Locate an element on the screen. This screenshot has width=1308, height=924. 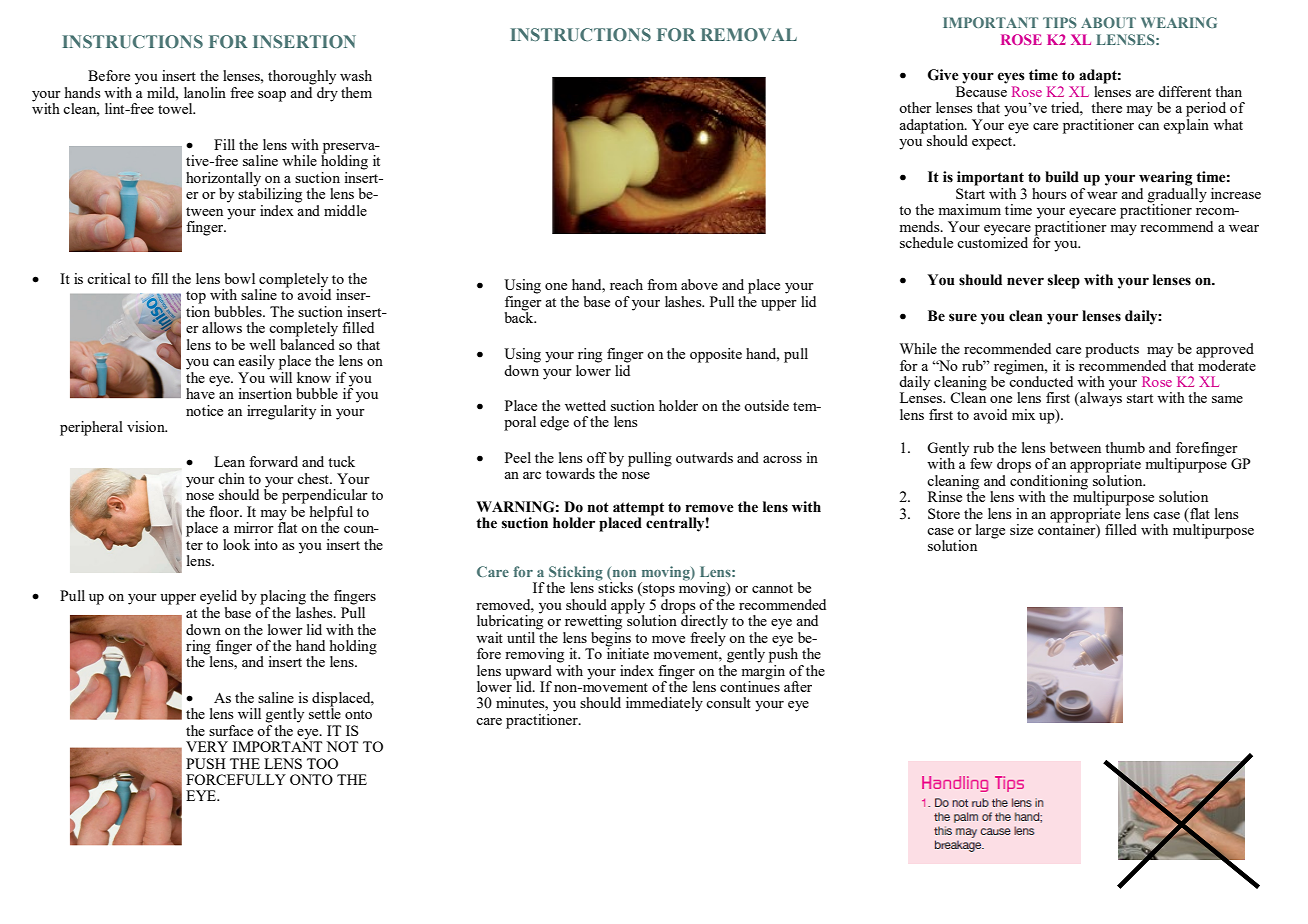
bowl is located at coordinates (239, 278).
